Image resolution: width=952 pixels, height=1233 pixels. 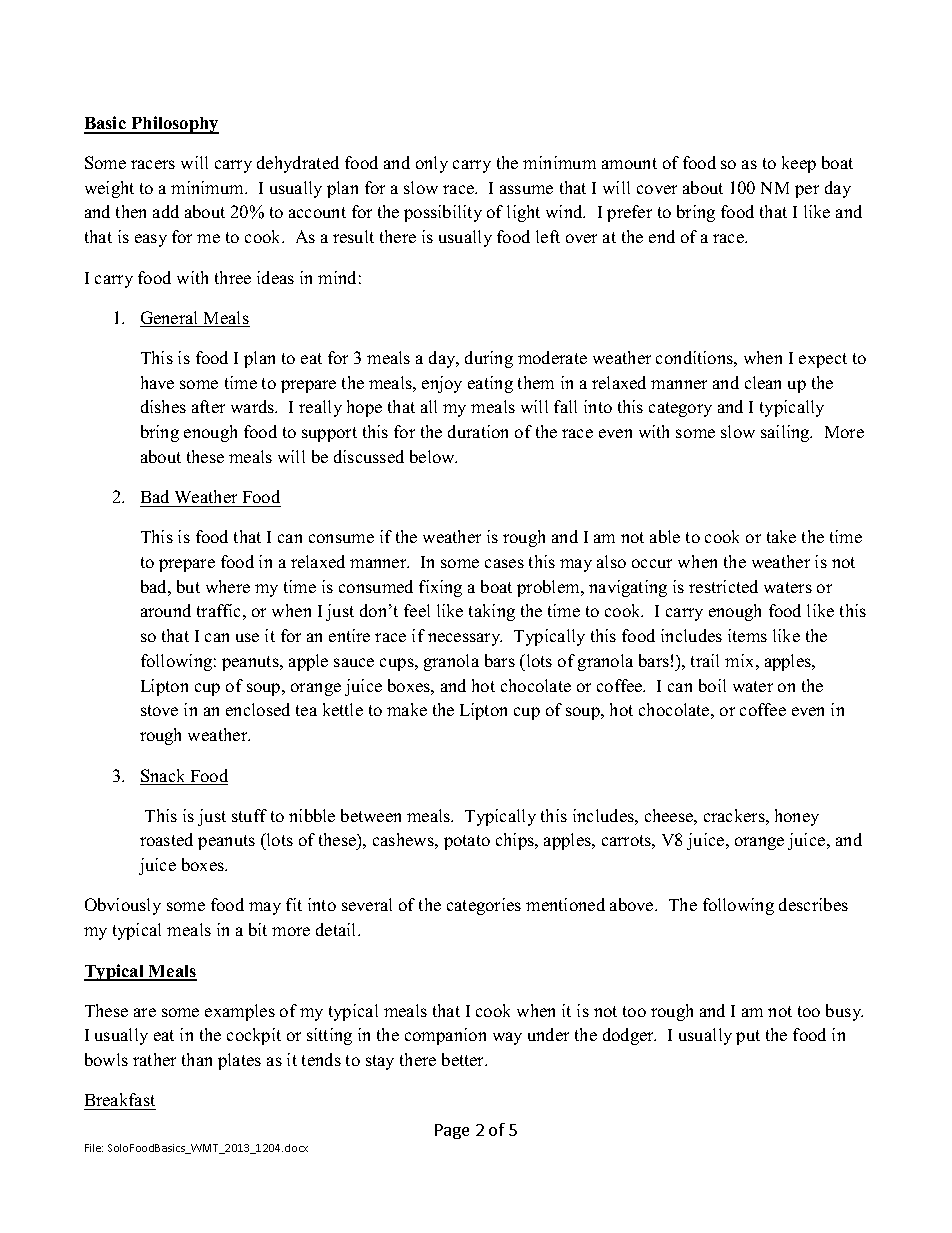 What do you see at coordinates (432, 164) in the document?
I see `only` at bounding box center [432, 164].
